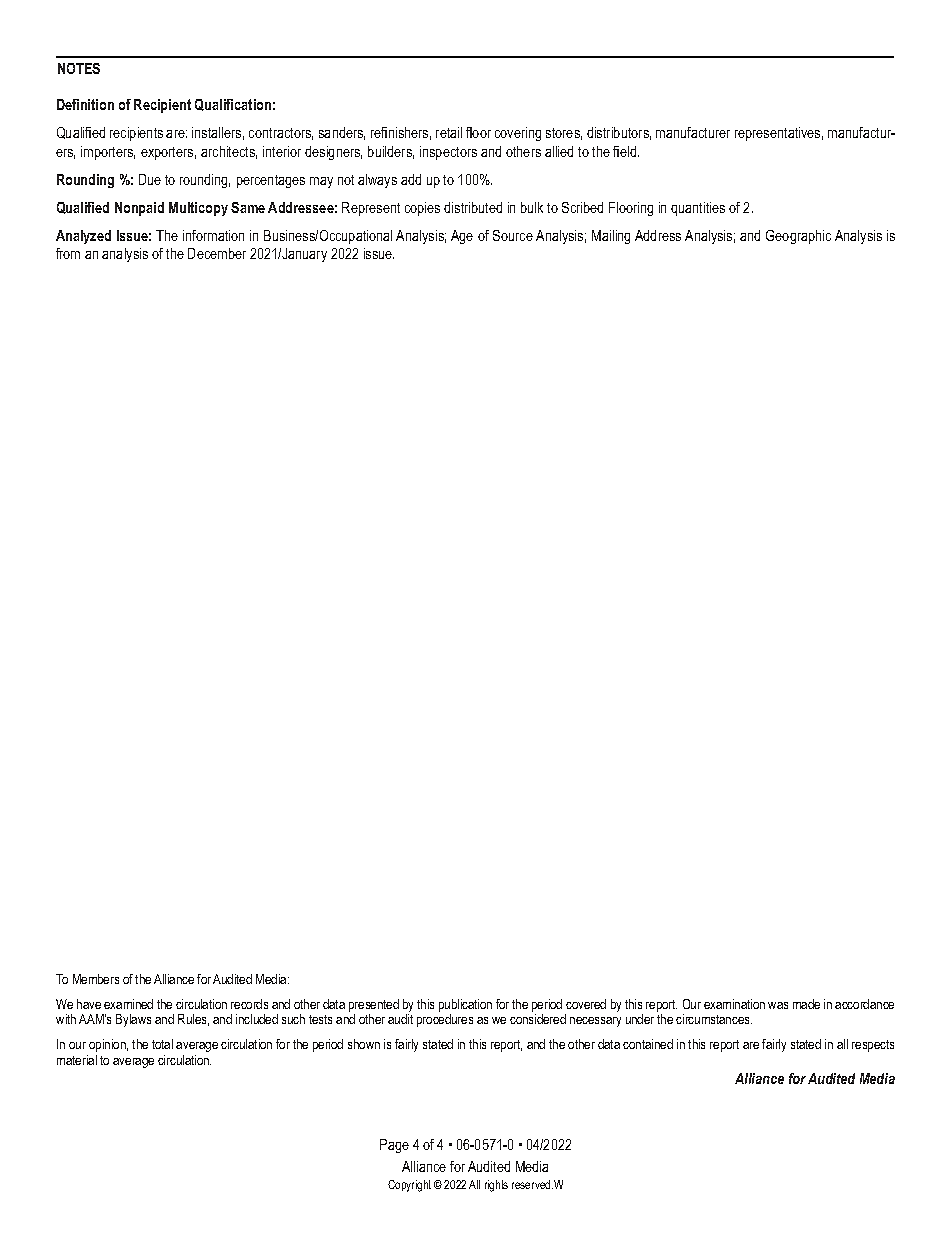  I want to click on December, so click(217, 253).
